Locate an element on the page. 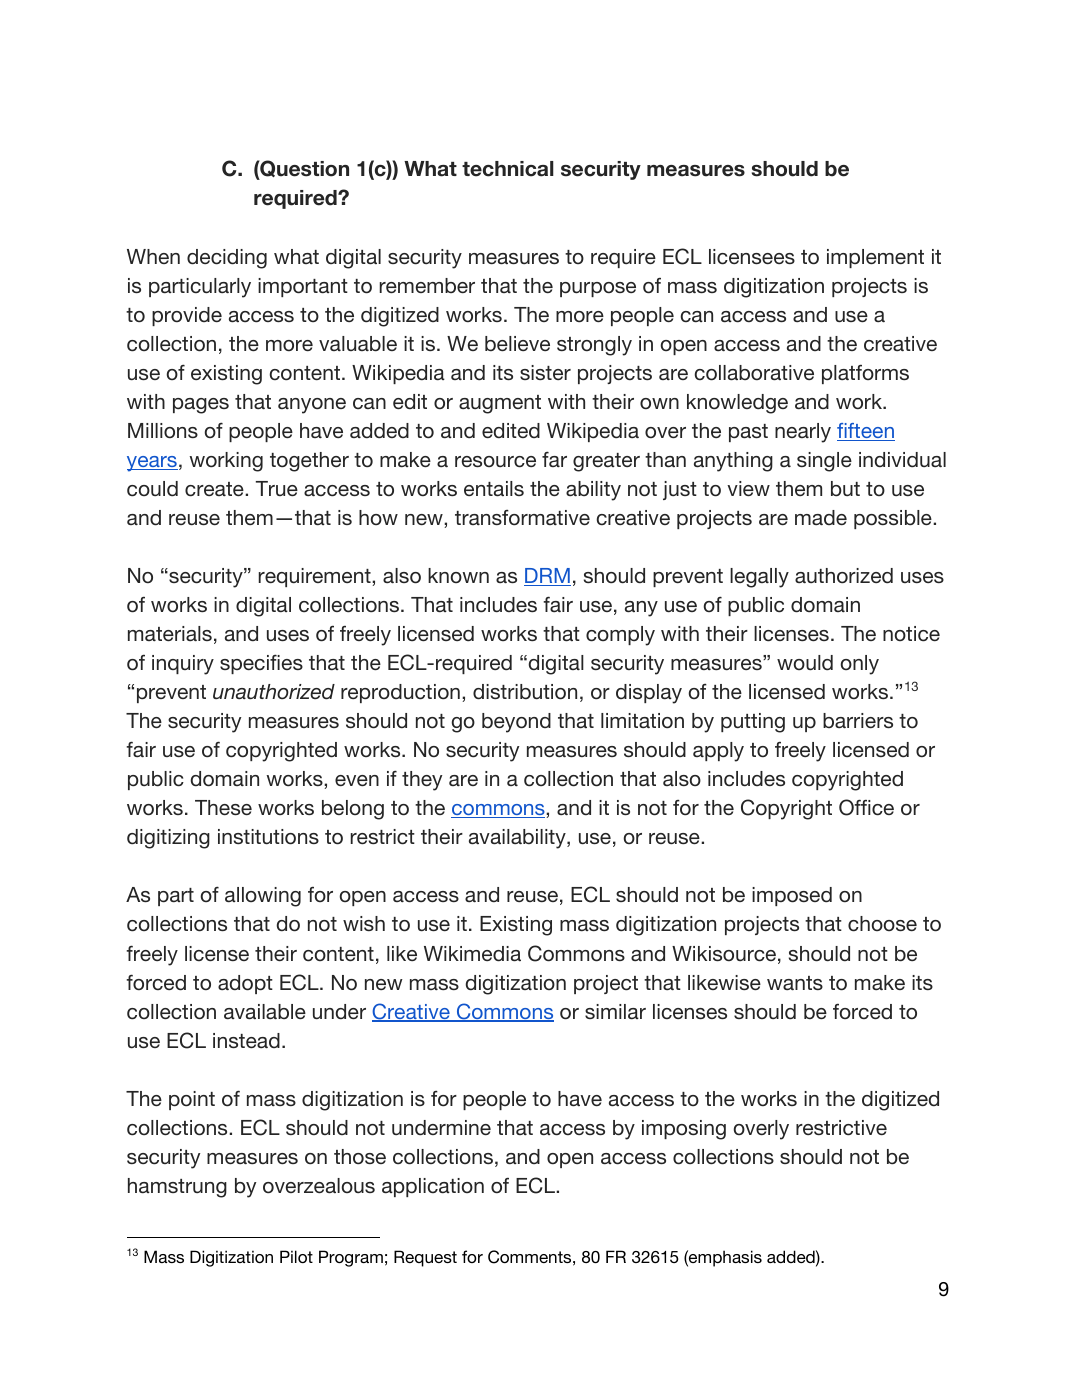  implement is located at coordinates (875, 258).
